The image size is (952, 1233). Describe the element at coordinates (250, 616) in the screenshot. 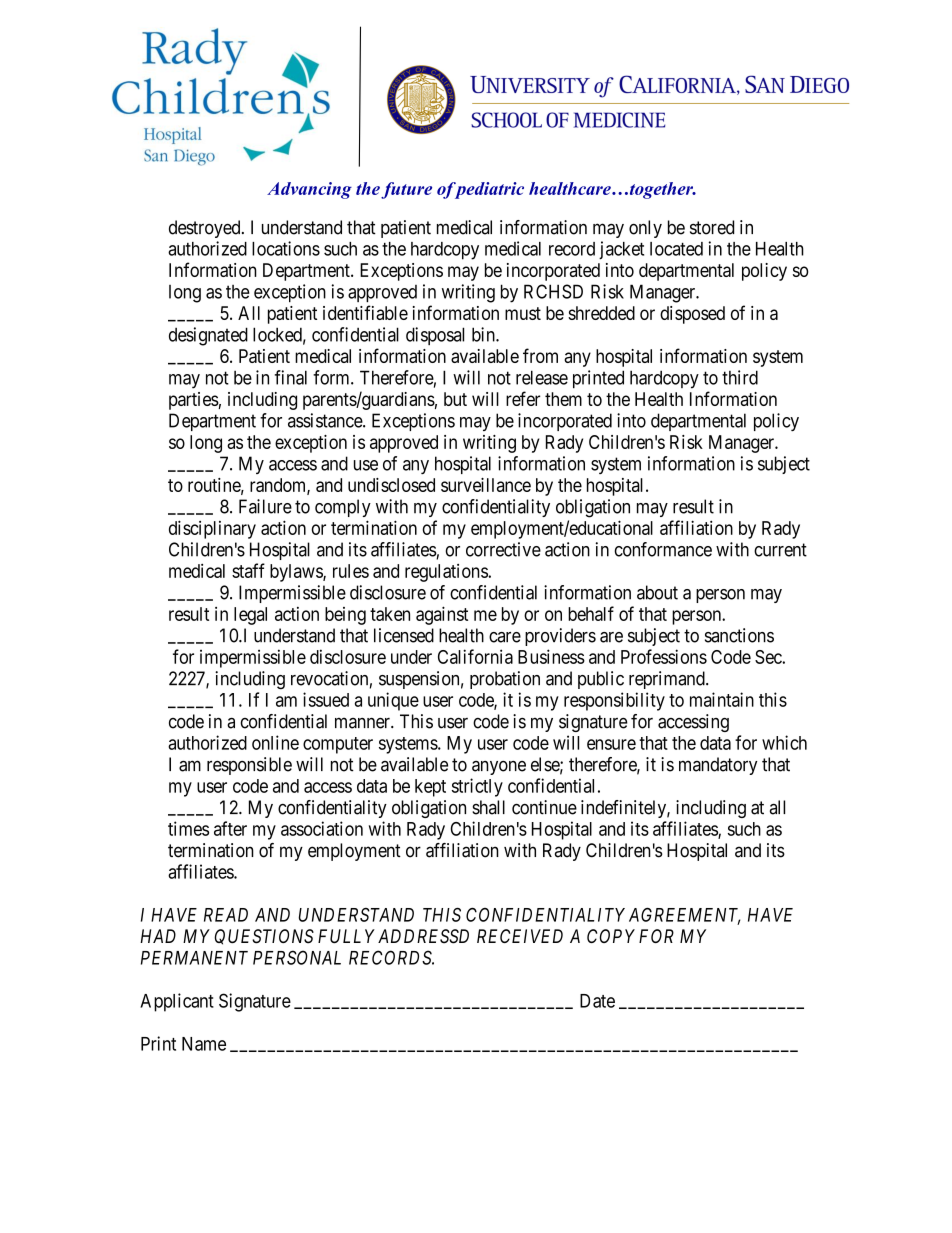

I see `legal` at that location.
